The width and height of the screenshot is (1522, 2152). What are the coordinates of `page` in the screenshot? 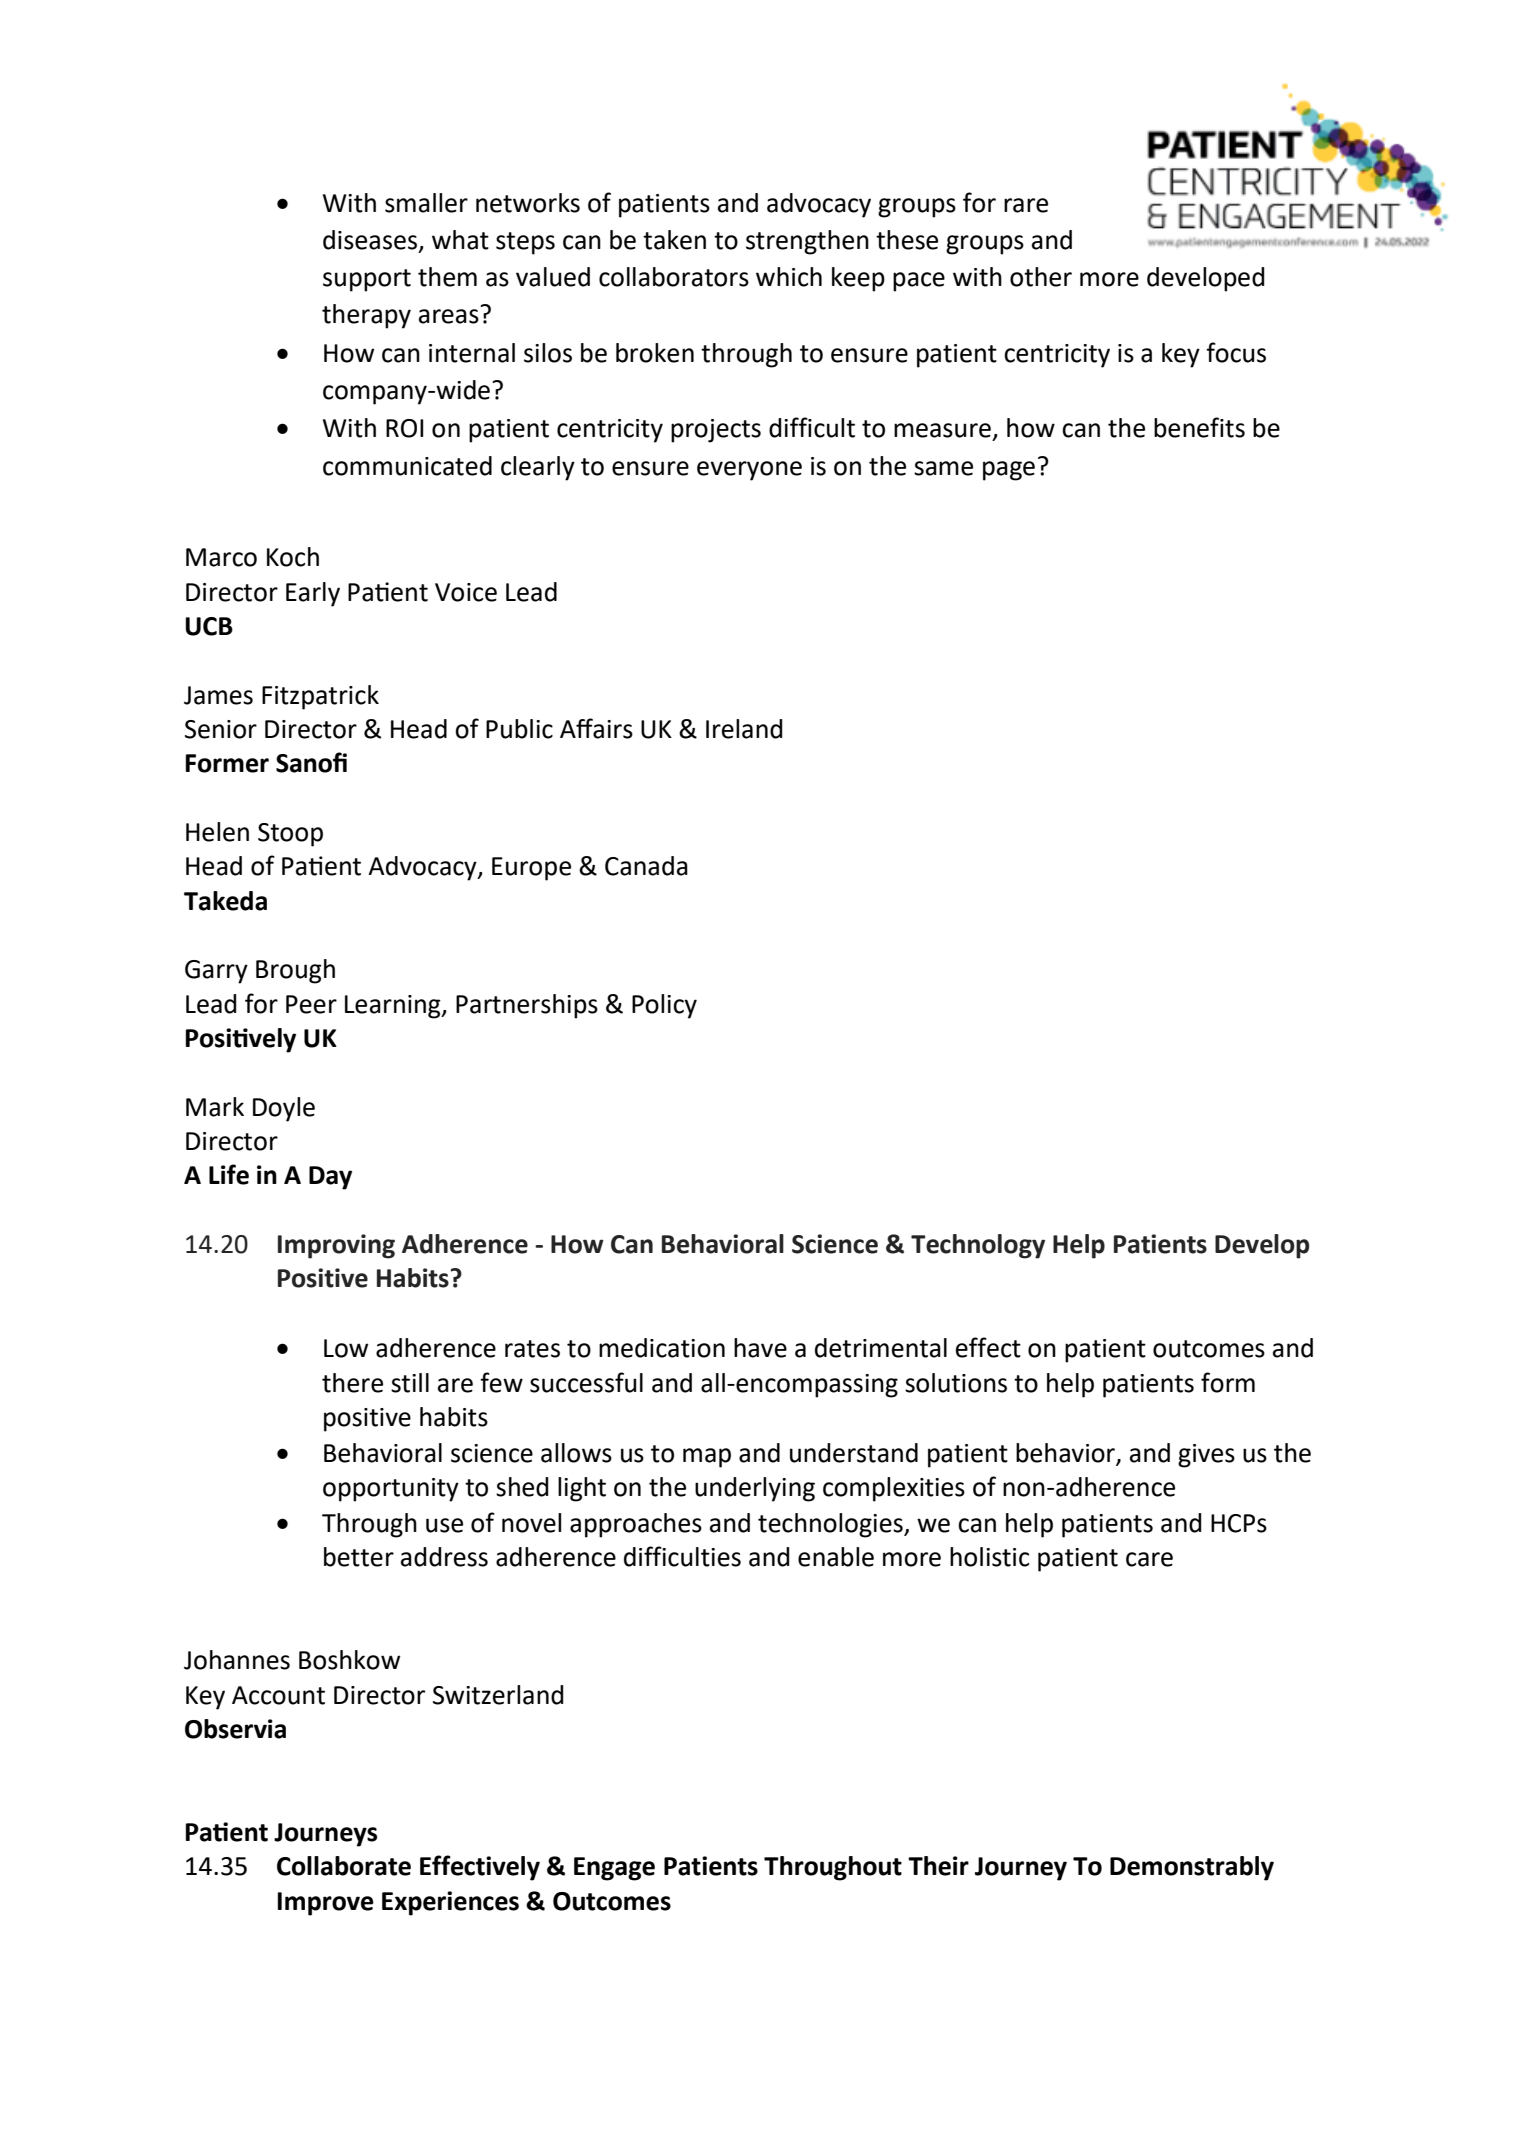 It's located at (1009, 471).
